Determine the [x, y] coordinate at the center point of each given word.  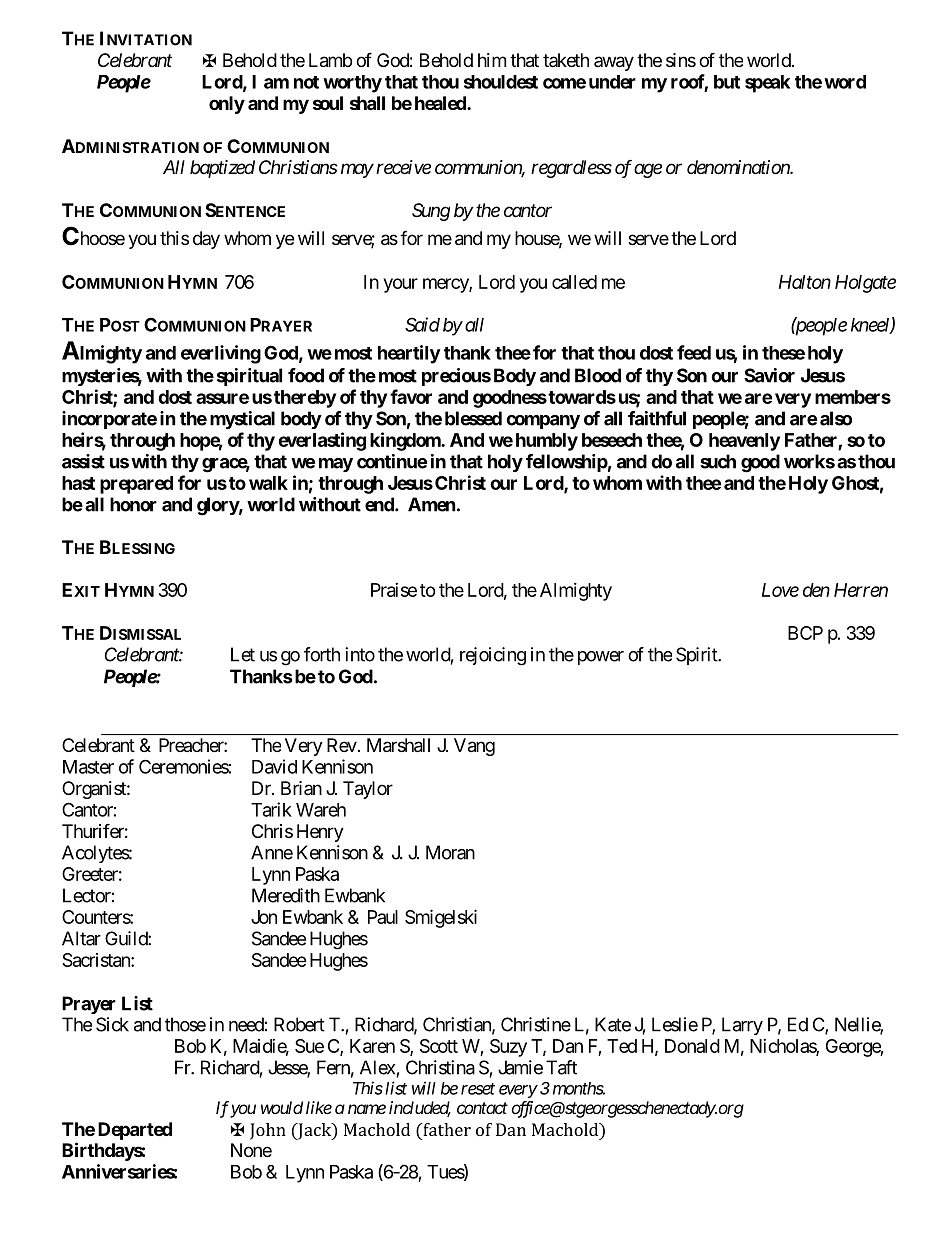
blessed [473, 418]
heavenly [744, 442]
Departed [135, 1131]
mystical [242, 420]
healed [441, 103]
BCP [805, 633]
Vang [474, 747]
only [227, 105]
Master [88, 767]
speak [767, 84]
